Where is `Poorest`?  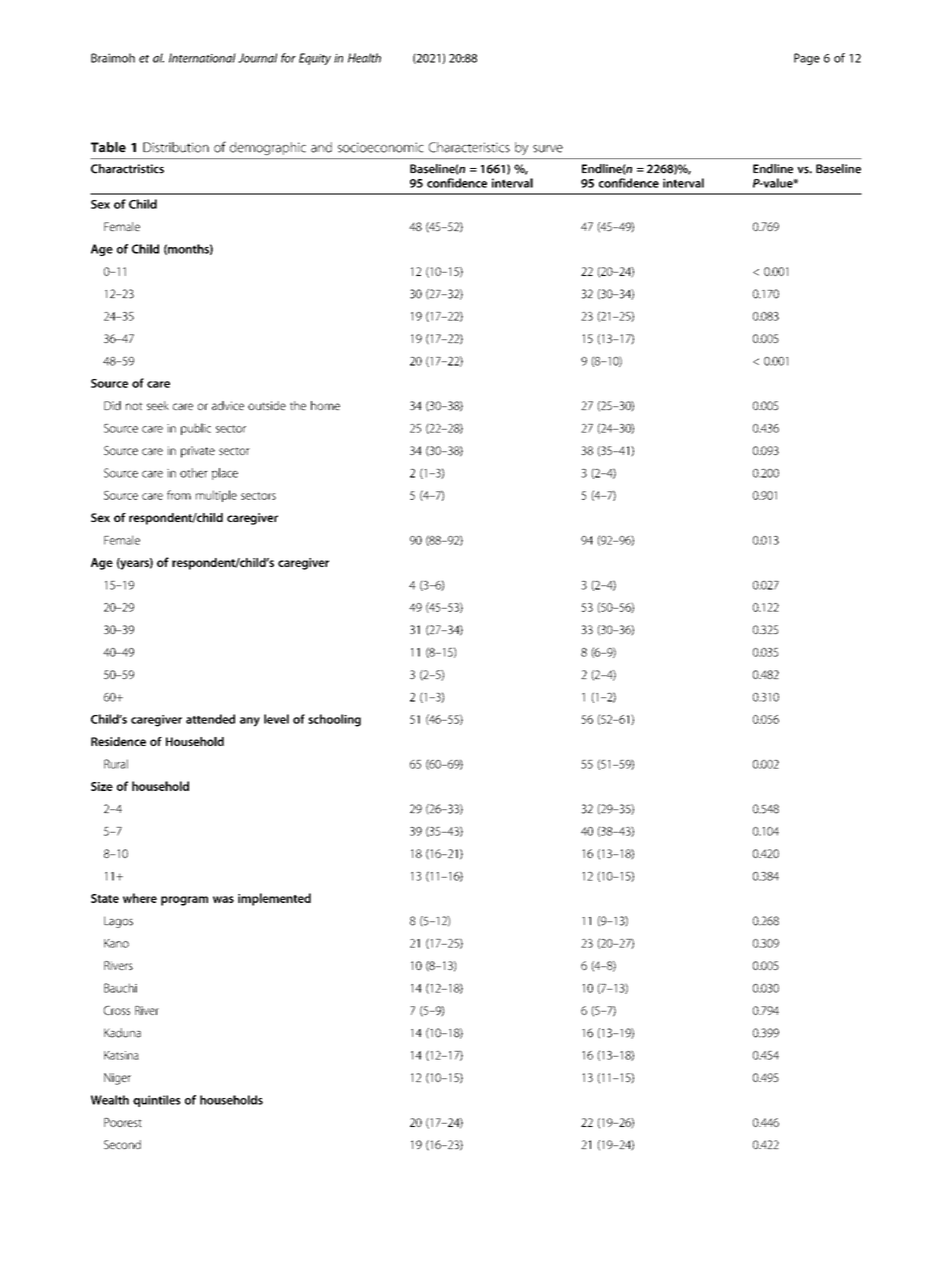
Poorest is located at coordinates (123, 1122).
